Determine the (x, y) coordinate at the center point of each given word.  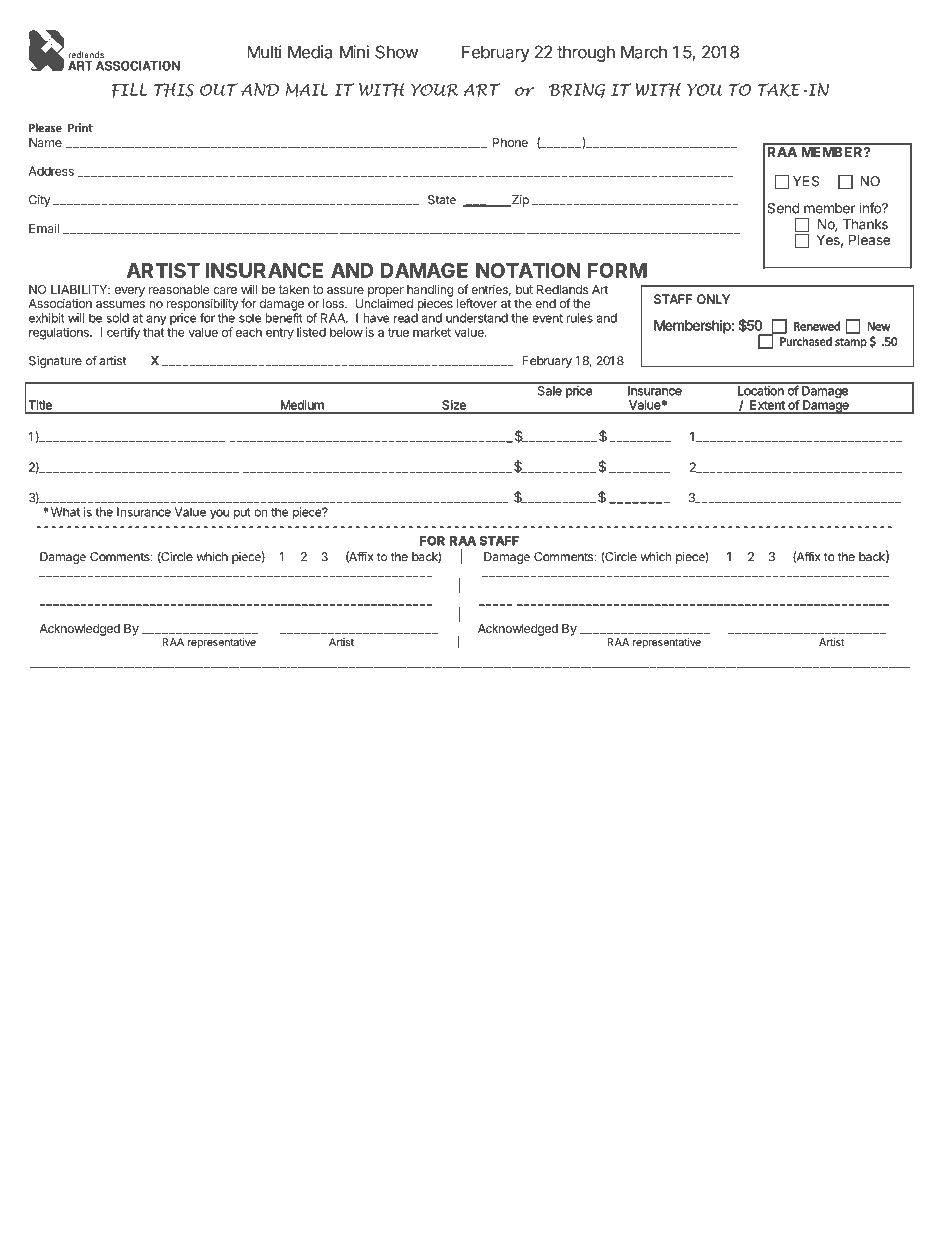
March (644, 52)
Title (40, 405)
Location (761, 390)
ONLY (713, 299)
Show (396, 52)
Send (783, 208)
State (442, 200)
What (65, 512)
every (130, 292)
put (242, 513)
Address (51, 171)
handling (430, 290)
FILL (130, 90)
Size (454, 405)
